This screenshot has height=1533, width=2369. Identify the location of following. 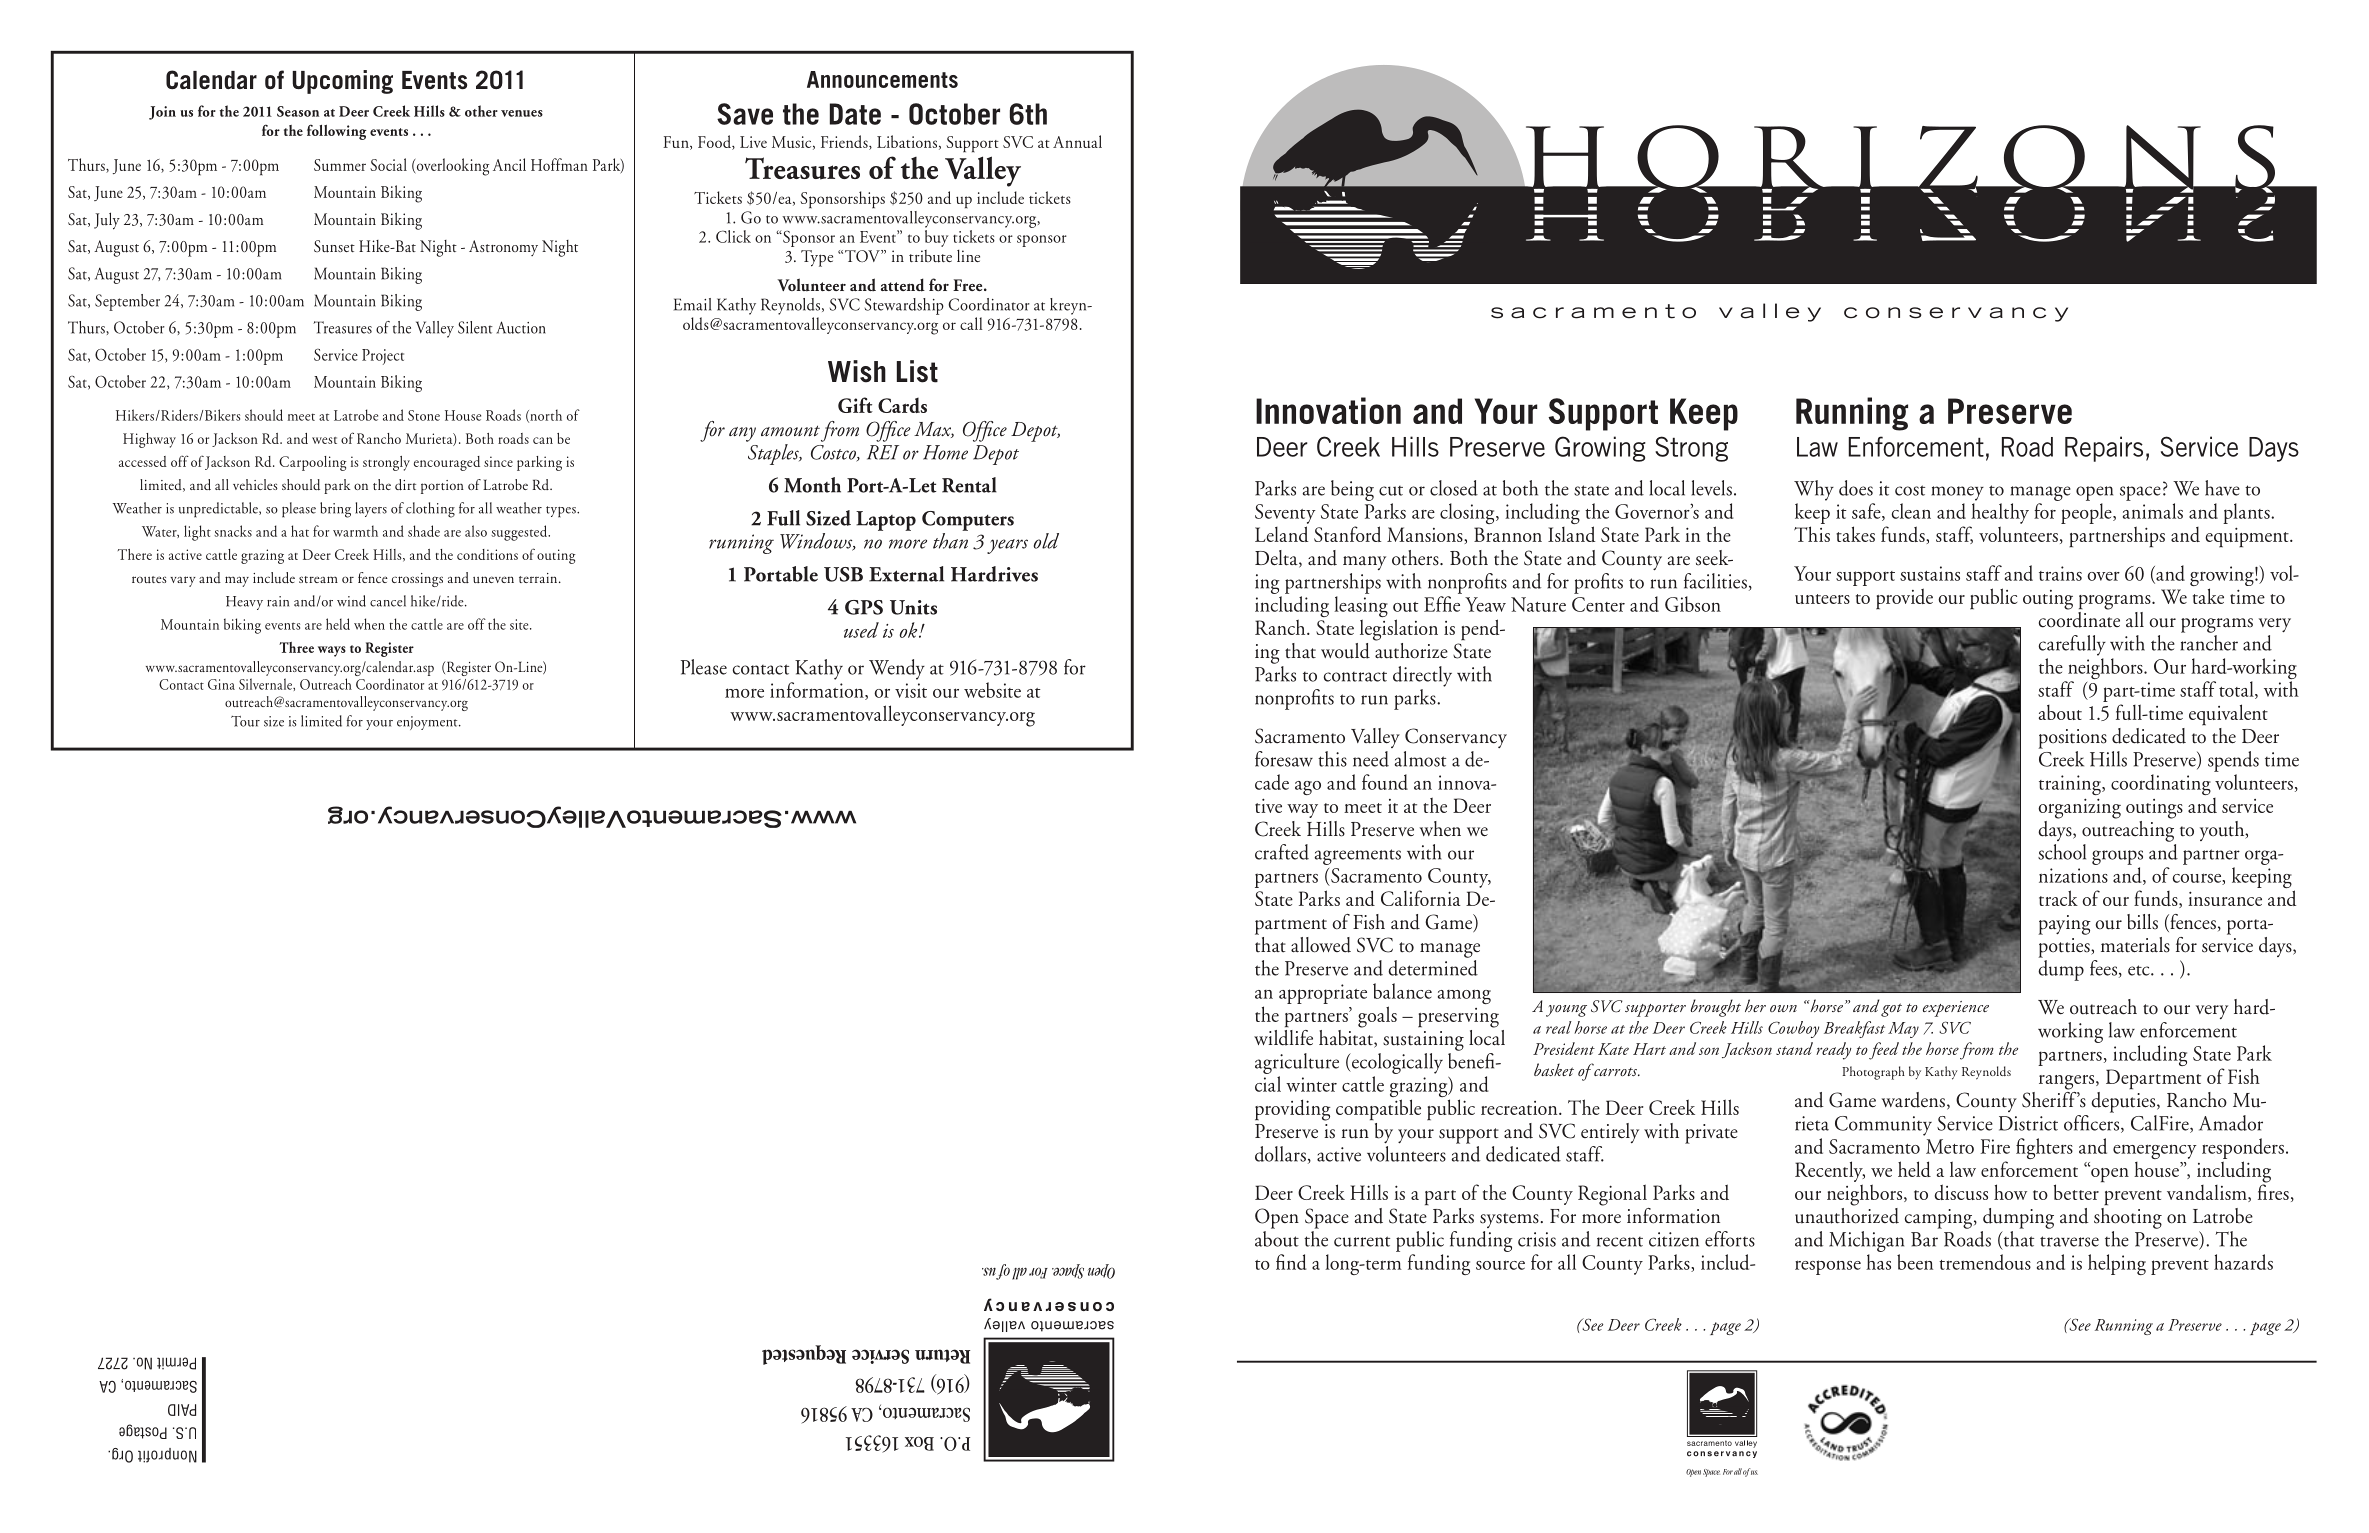
(337, 132).
